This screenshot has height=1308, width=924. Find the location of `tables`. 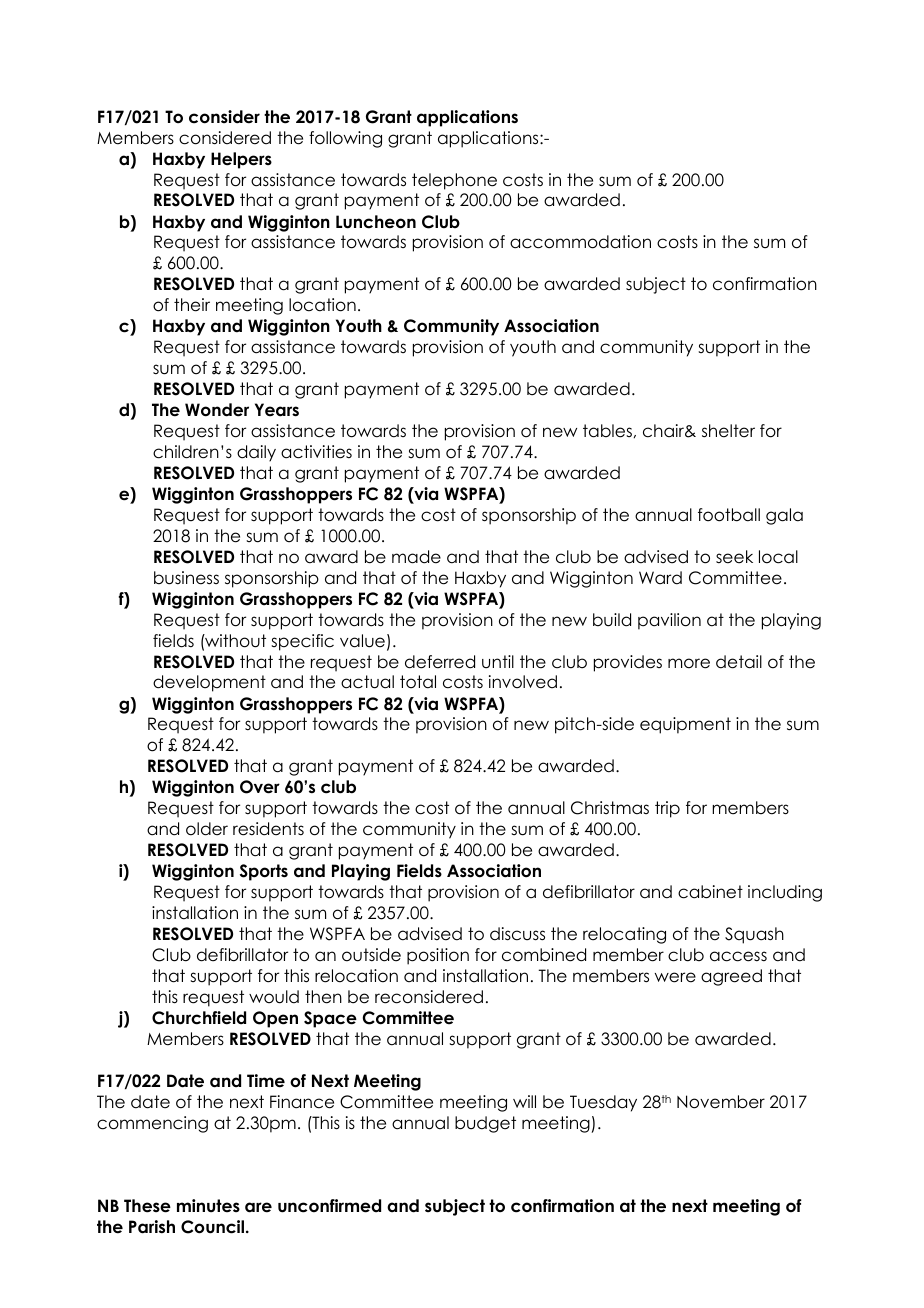

tables is located at coordinates (607, 431).
